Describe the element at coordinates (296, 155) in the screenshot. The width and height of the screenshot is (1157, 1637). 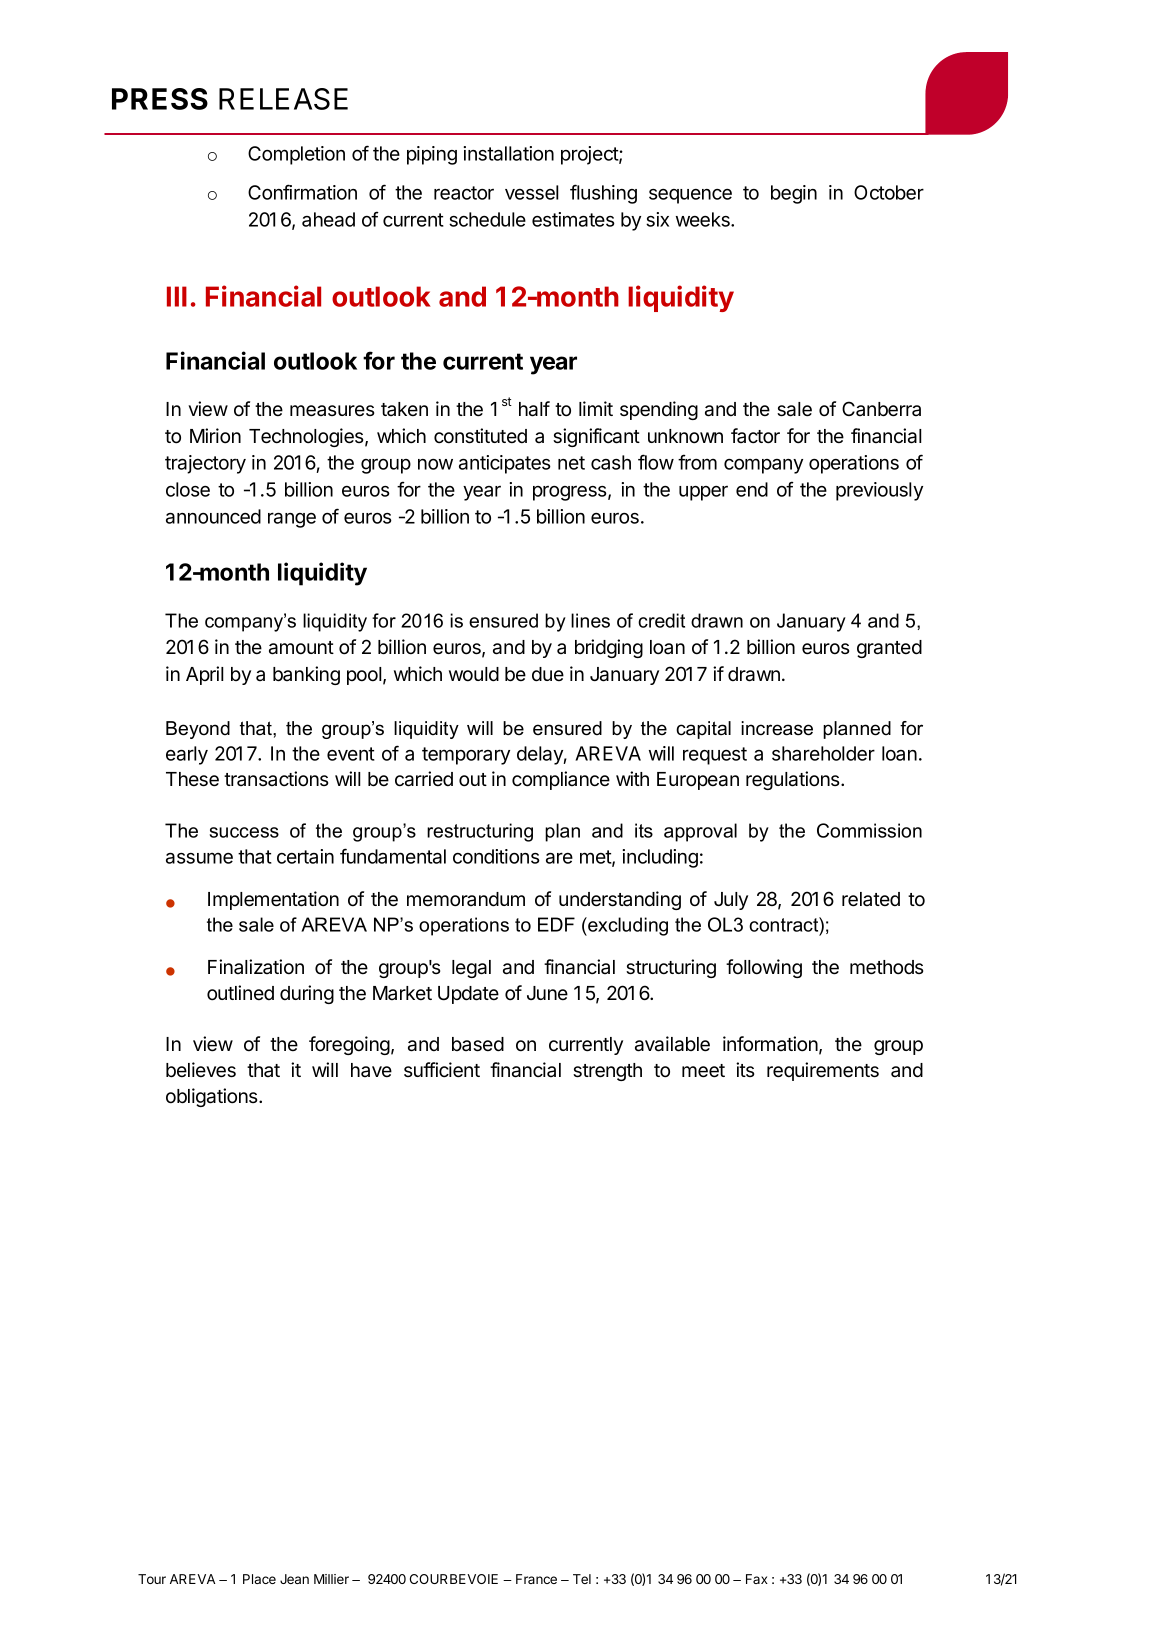
I see `Completion` at that location.
